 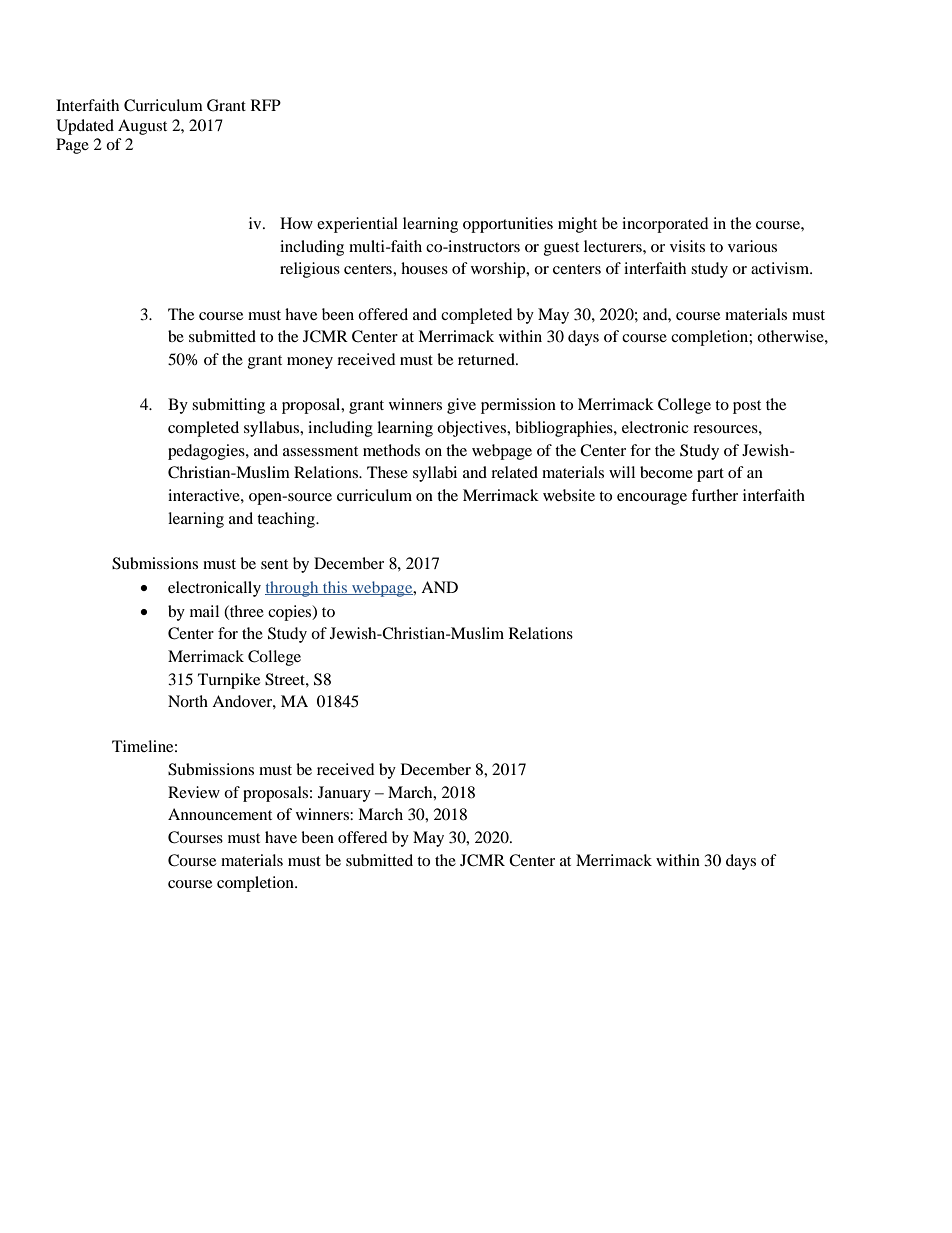 What do you see at coordinates (665, 225) in the image?
I see `incorporated` at bounding box center [665, 225].
